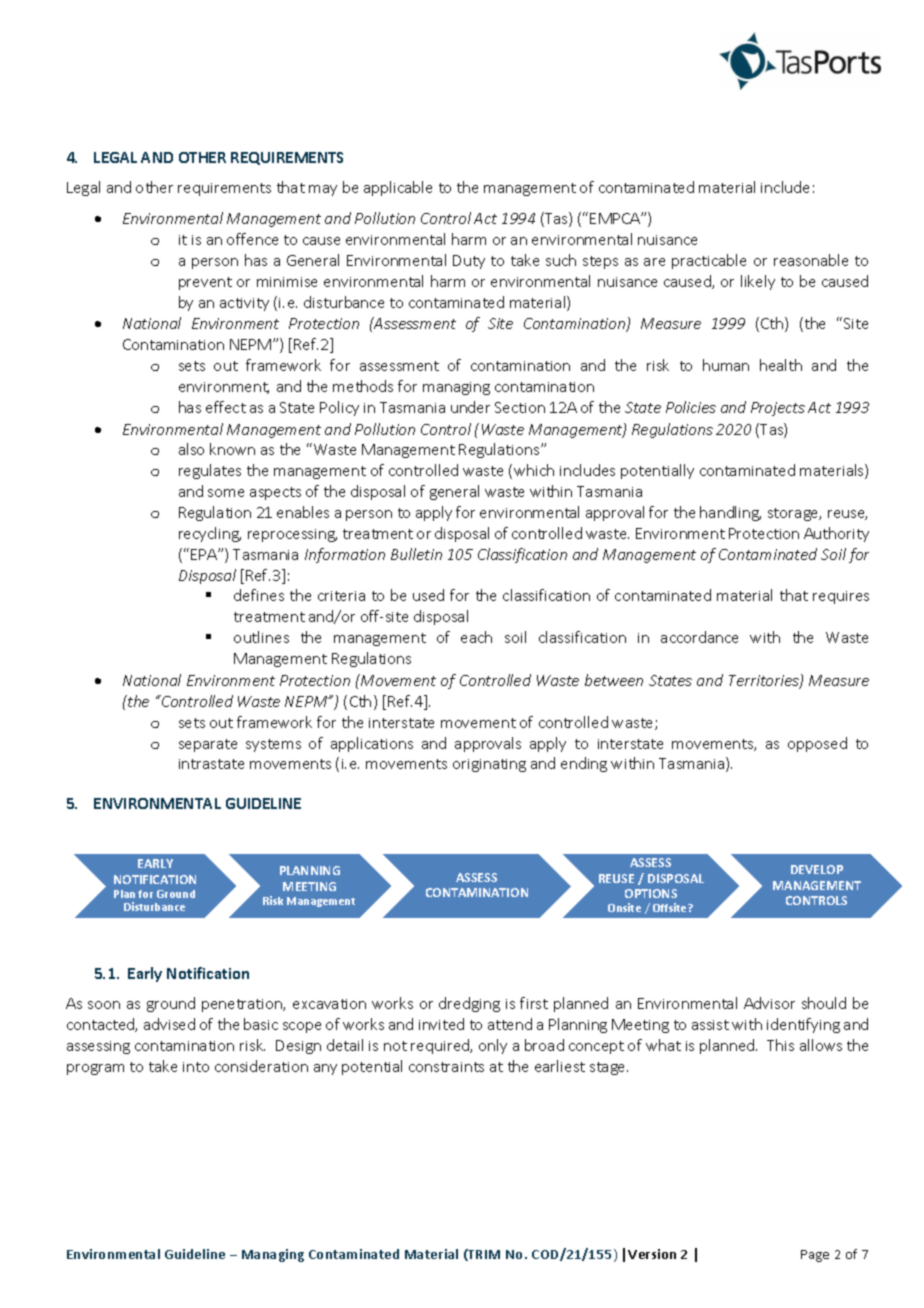 The width and height of the screenshot is (924, 1308). I want to click on handling, so click(730, 513).
